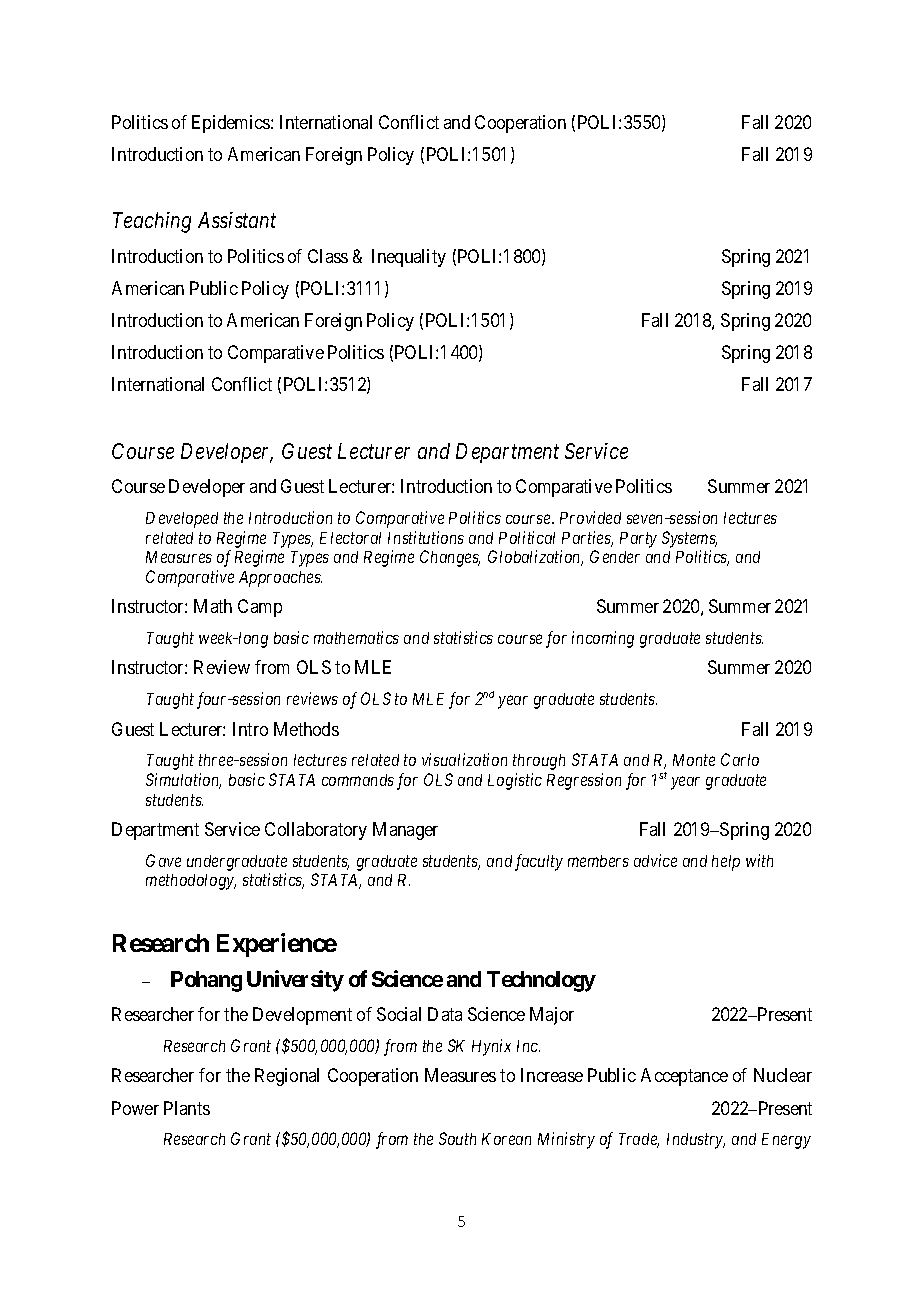 The width and height of the screenshot is (924, 1308). Describe the element at coordinates (187, 1108) in the screenshot. I see `Plants` at that location.
